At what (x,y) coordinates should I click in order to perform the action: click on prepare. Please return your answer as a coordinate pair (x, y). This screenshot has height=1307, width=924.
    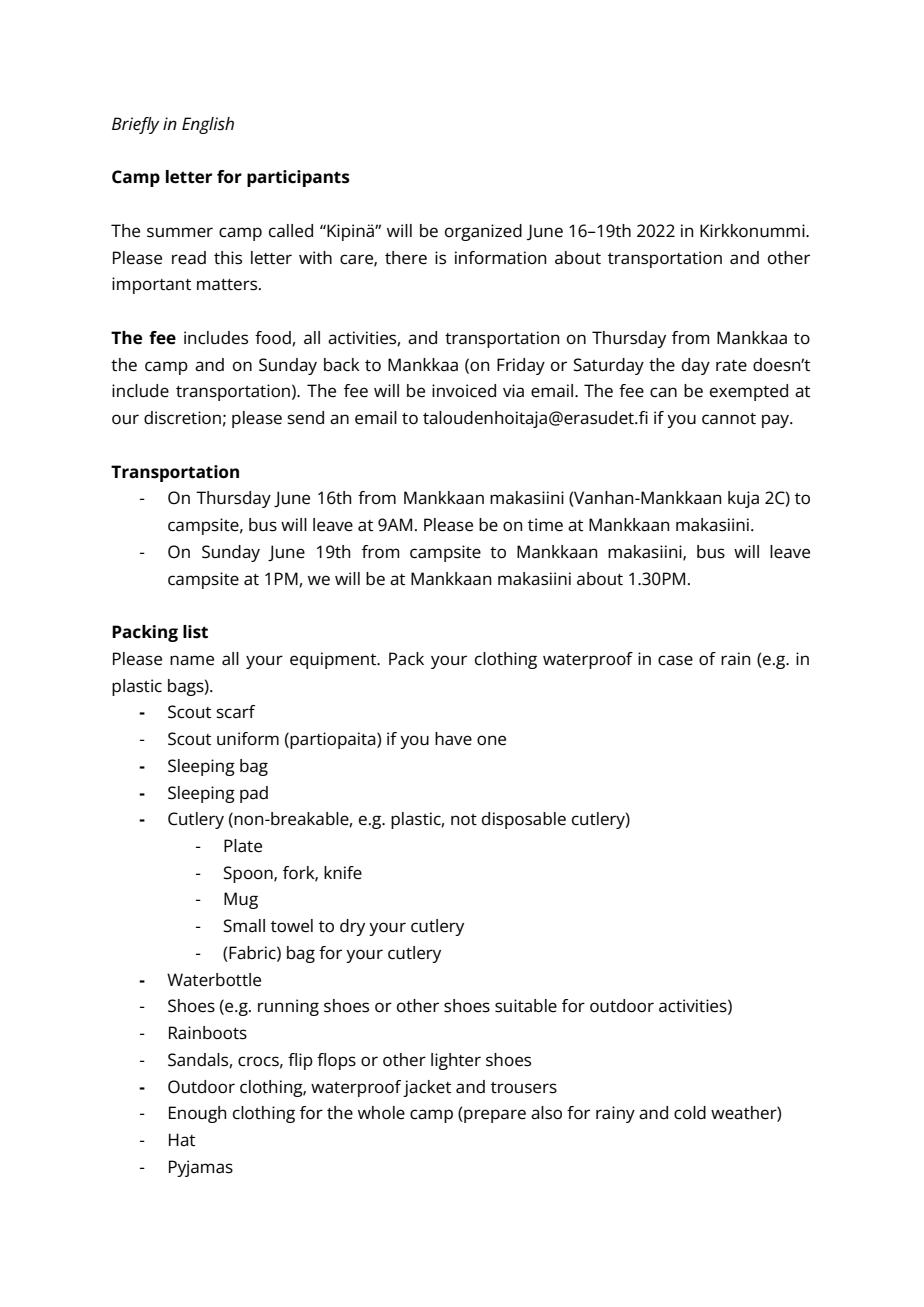
    Looking at the image, I should click on (494, 1116).
